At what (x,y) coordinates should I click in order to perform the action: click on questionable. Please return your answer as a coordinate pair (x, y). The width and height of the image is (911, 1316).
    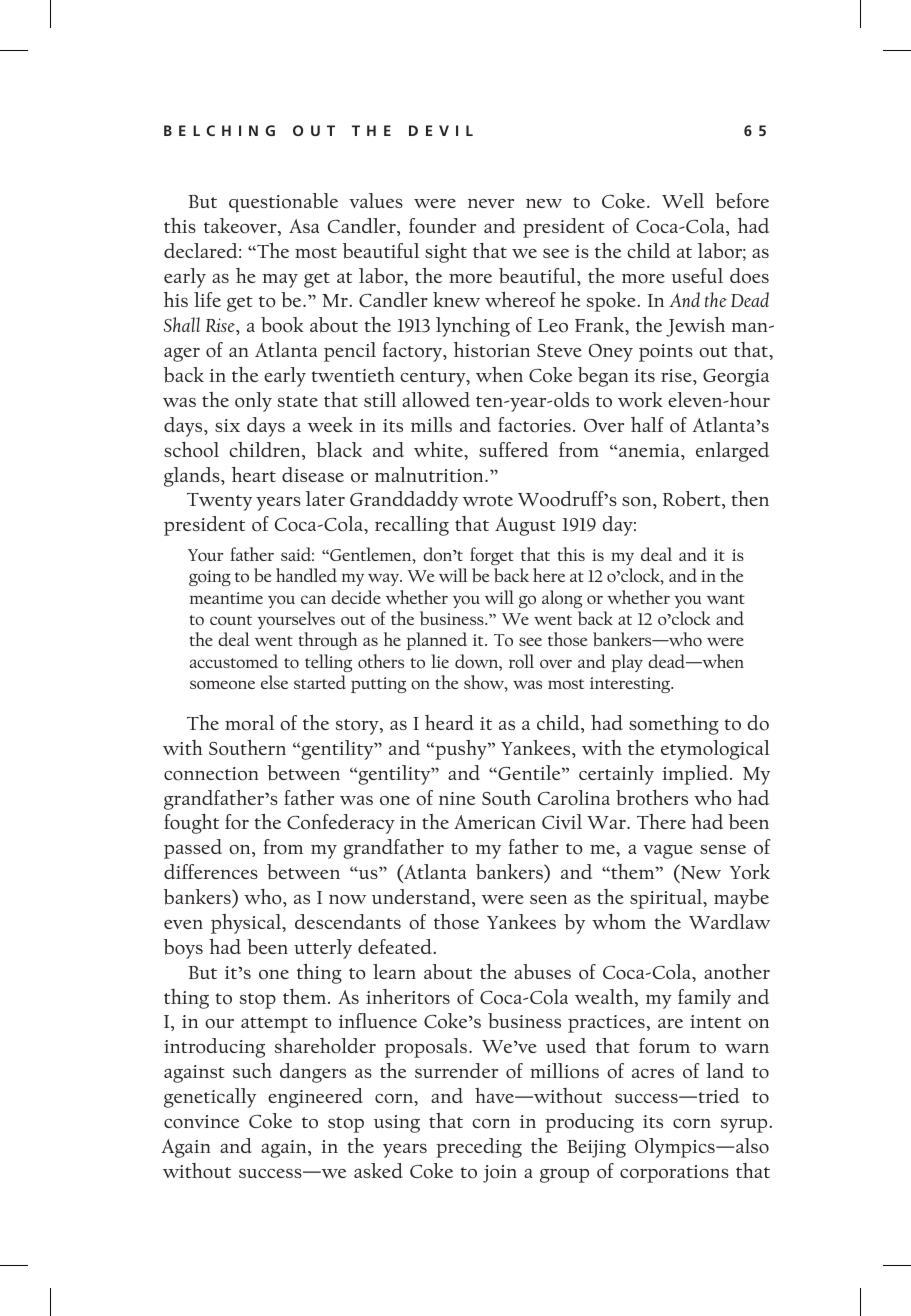
    Looking at the image, I should click on (283, 203).
